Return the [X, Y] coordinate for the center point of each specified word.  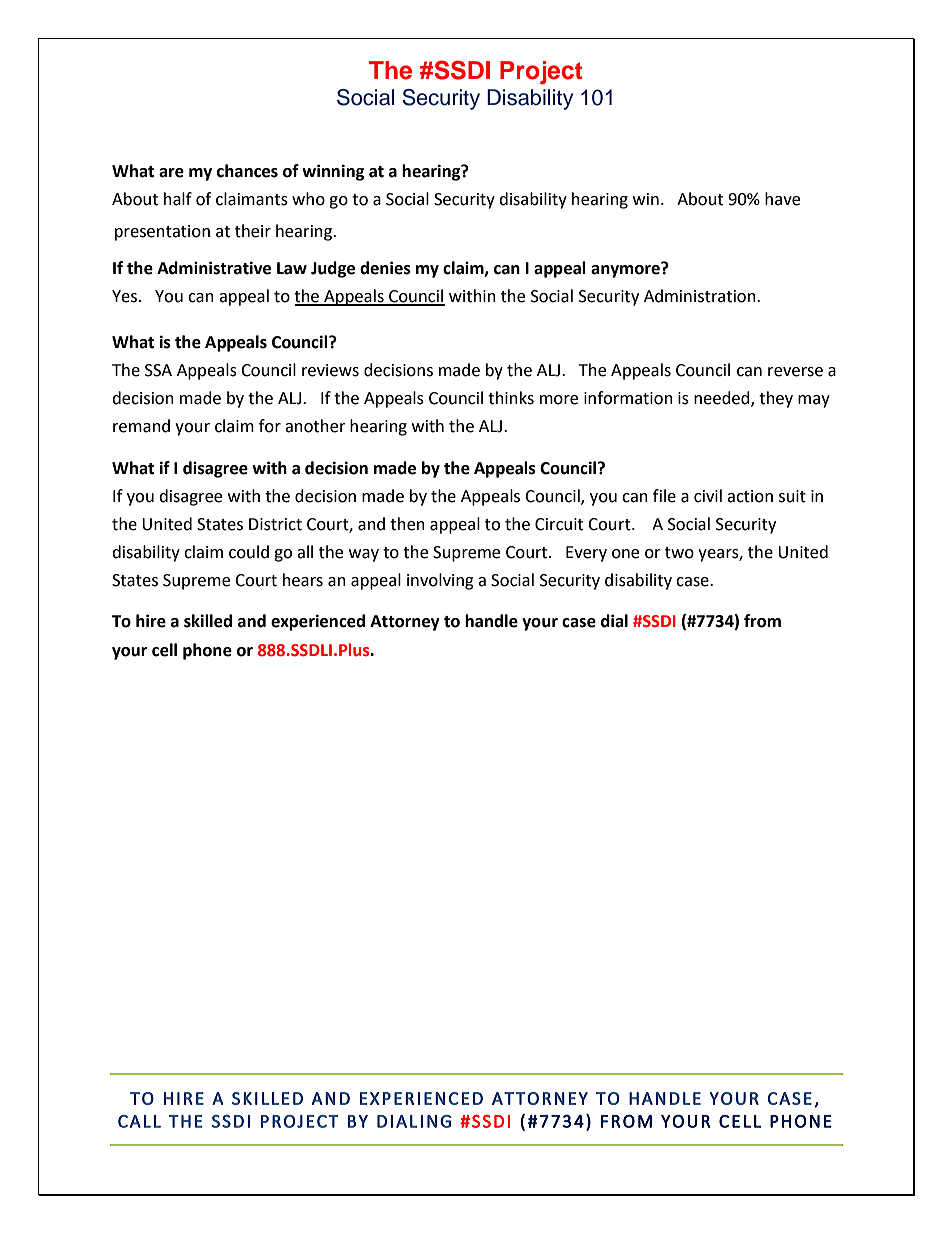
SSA [158, 370]
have [782, 199]
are [171, 173]
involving [440, 581]
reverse [795, 372]
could [249, 552]
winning [333, 172]
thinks [511, 398]
